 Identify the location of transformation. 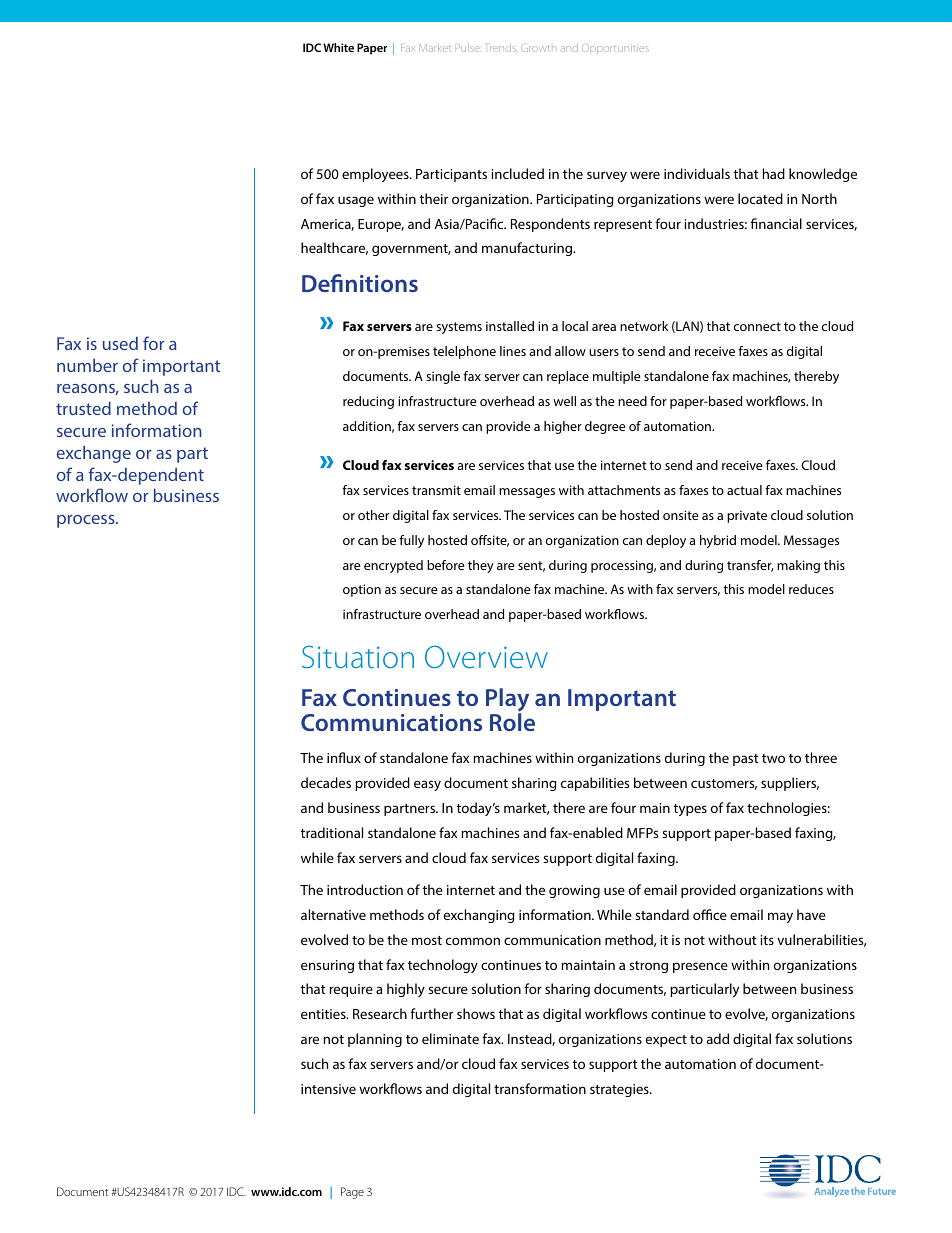
(540, 1088).
